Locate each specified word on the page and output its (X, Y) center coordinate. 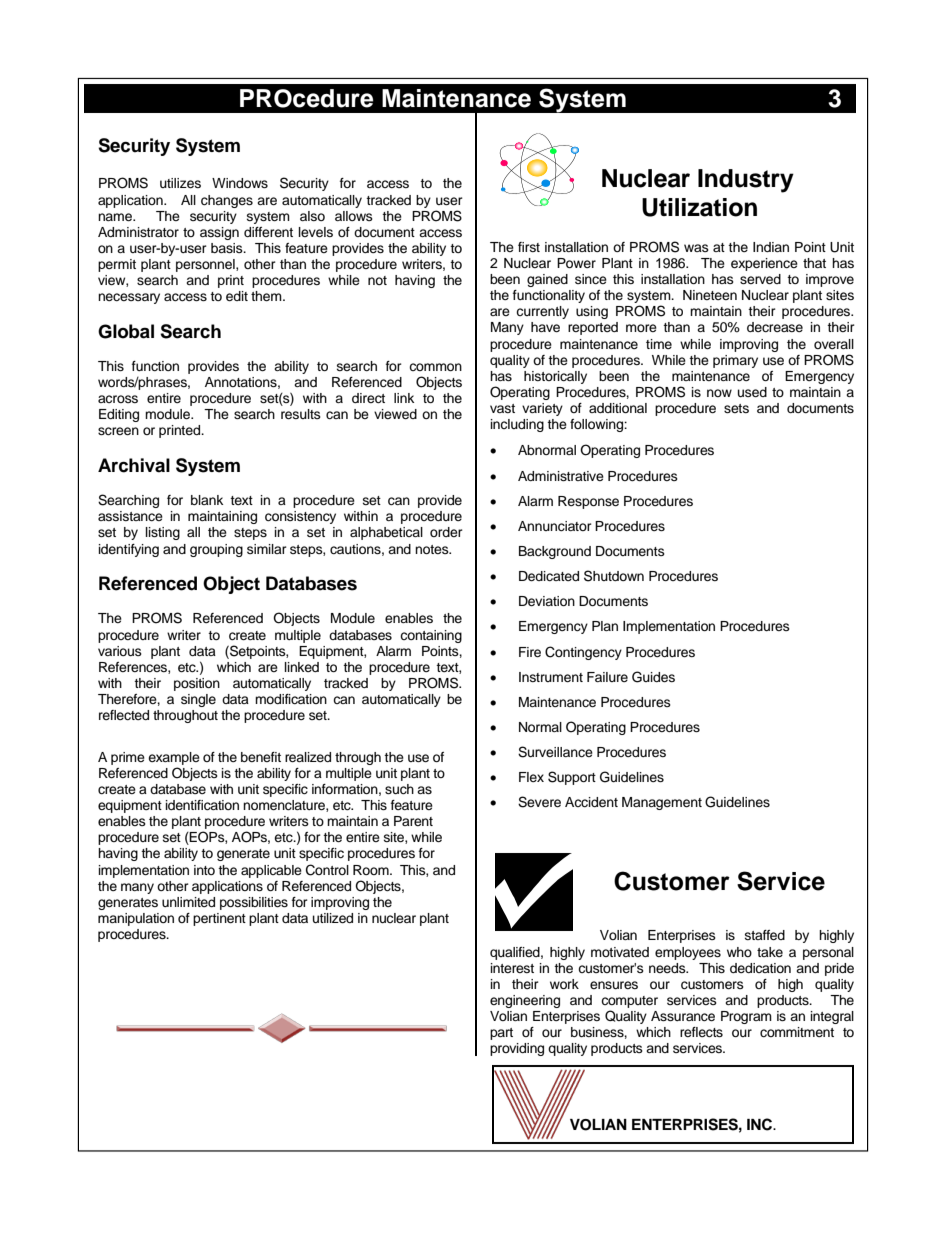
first (529, 247)
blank (207, 500)
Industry (746, 181)
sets (736, 408)
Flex (531, 777)
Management (662, 803)
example (174, 758)
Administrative (561, 476)
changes (227, 201)
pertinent (219, 919)
